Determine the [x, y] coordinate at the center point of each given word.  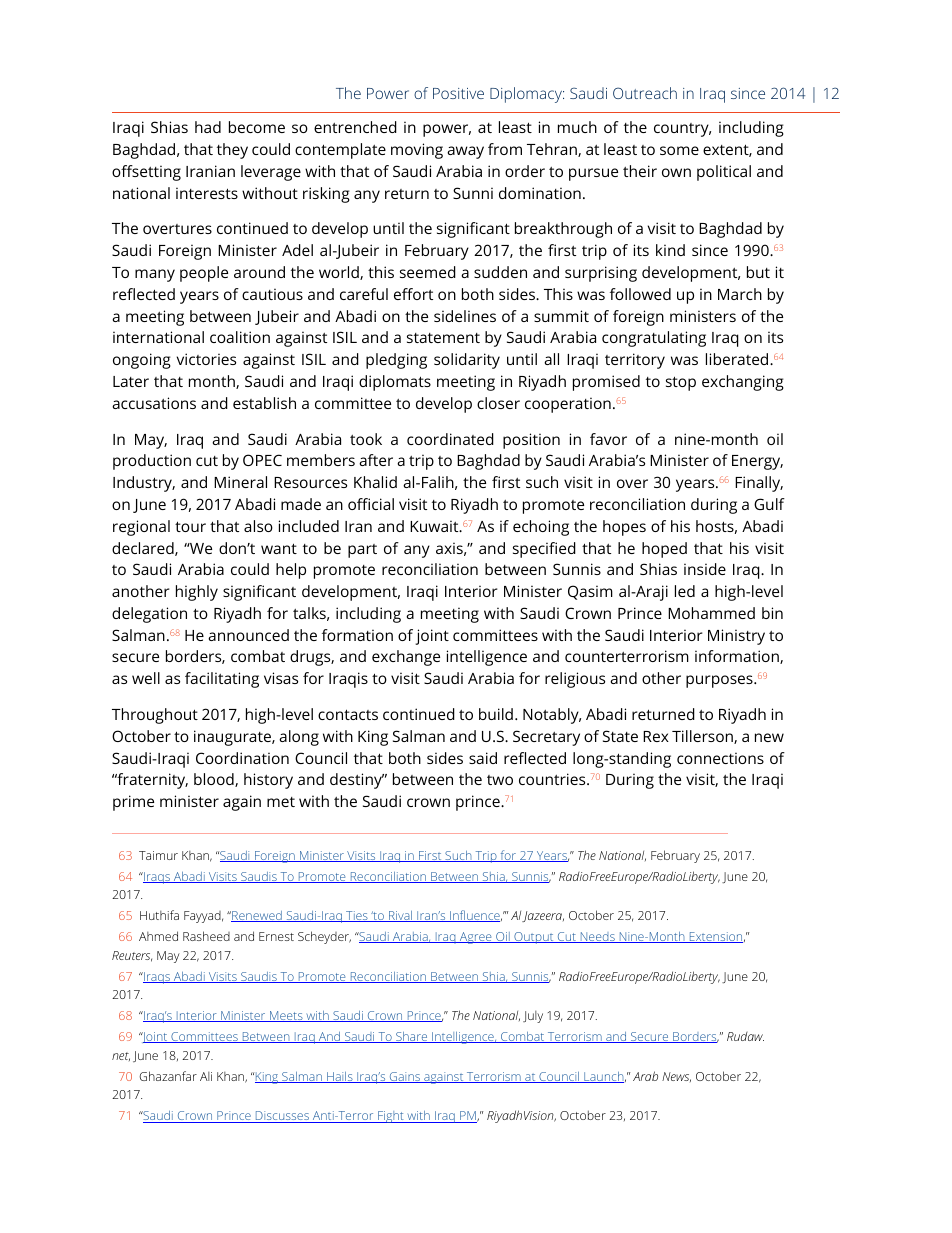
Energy [757, 462]
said [483, 758]
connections [720, 758]
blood [215, 780]
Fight [391, 1117]
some [679, 150]
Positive [458, 93]
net [121, 1056]
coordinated [450, 439]
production [152, 462]
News [676, 1077]
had [208, 127]
